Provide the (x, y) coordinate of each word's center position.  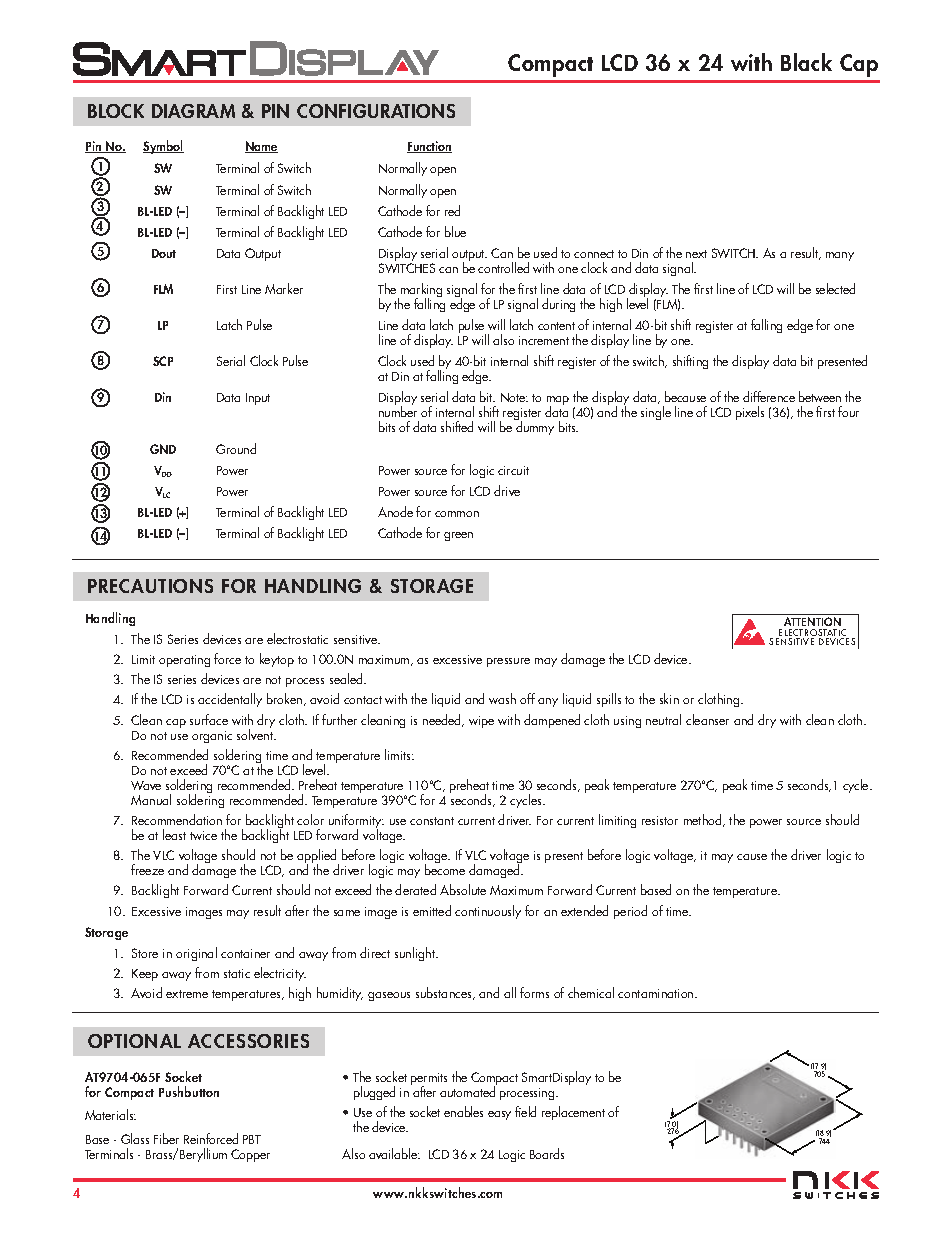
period (630, 912)
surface (209, 719)
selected (835, 288)
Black (806, 62)
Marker (284, 288)
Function (429, 147)
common (457, 514)
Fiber (166, 1138)
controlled (503, 267)
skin (669, 698)
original (196, 954)
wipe (481, 722)
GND (163, 449)
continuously (488, 912)
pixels (750, 413)
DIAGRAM (193, 111)
